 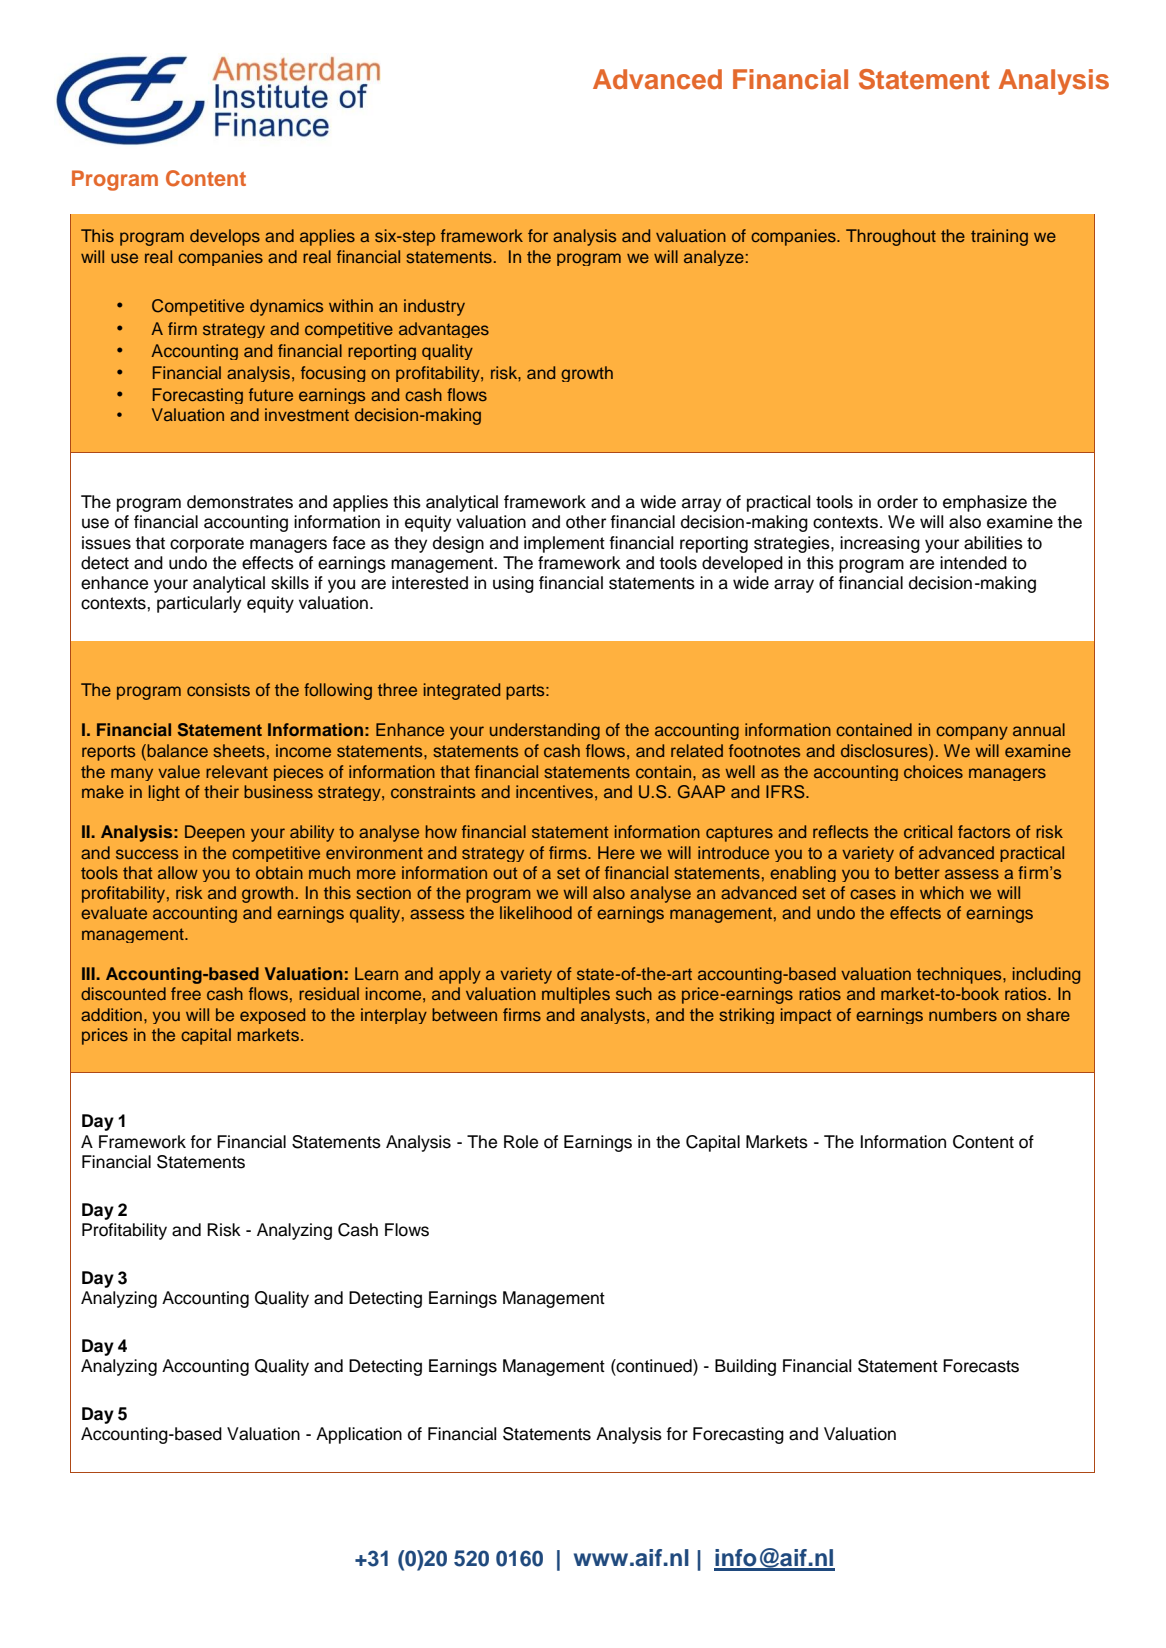 What do you see at coordinates (359, 1435) in the document?
I see `Application` at bounding box center [359, 1435].
